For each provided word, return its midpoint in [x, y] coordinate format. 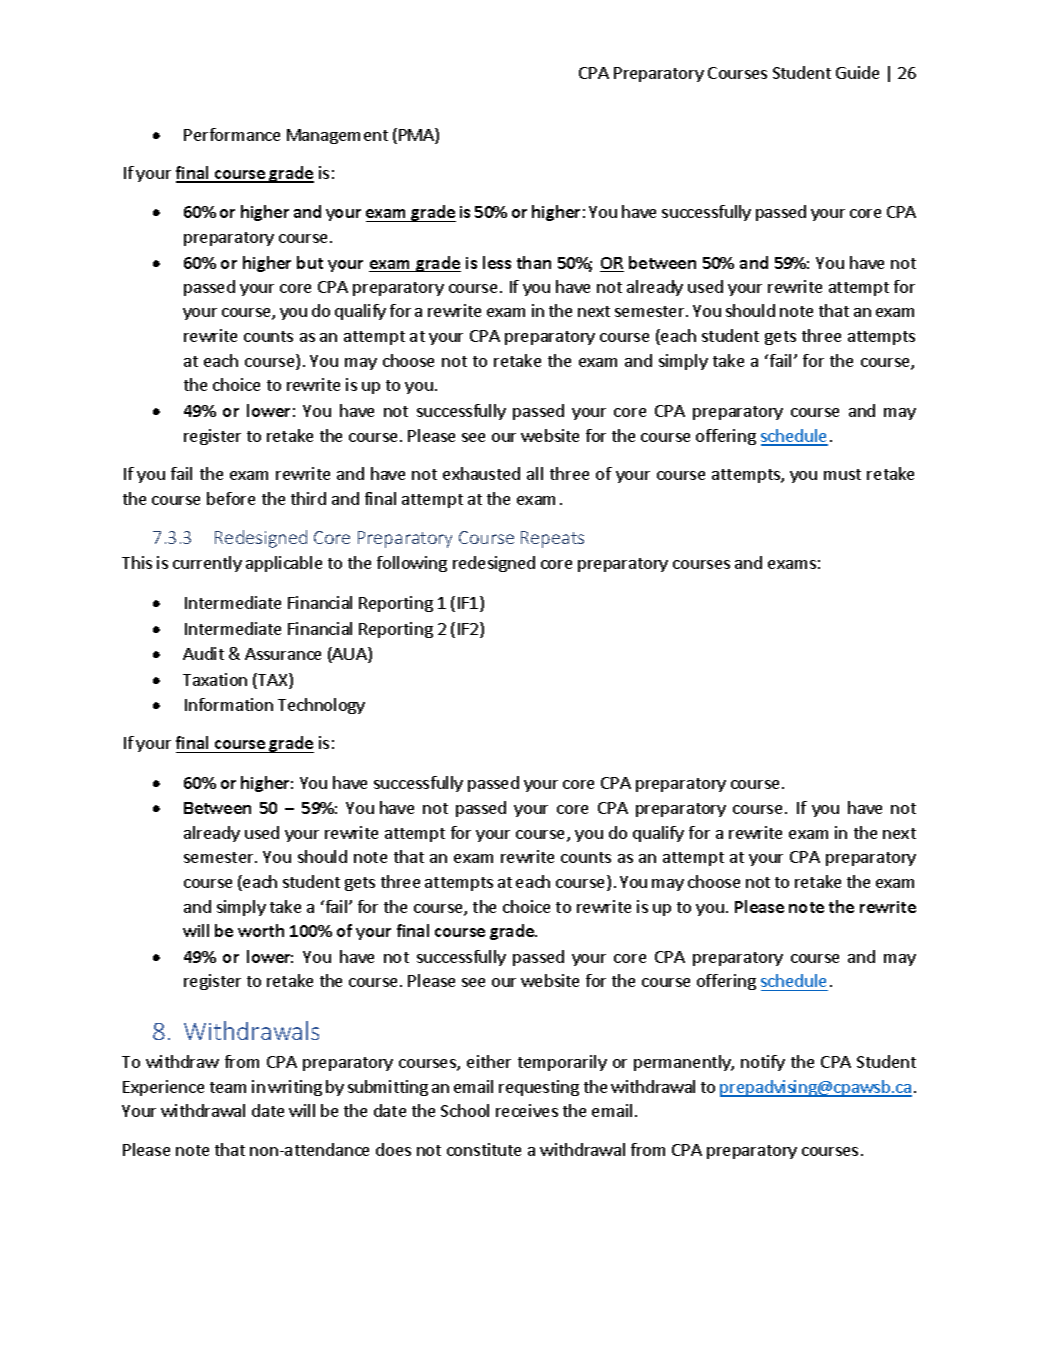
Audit [203, 653]
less [497, 262]
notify [763, 1063]
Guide [857, 72]
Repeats [552, 539]
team [228, 1087]
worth [261, 930]
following [412, 564]
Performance [232, 134]
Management [337, 136]
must [842, 474]
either [489, 1061]
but [310, 262]
